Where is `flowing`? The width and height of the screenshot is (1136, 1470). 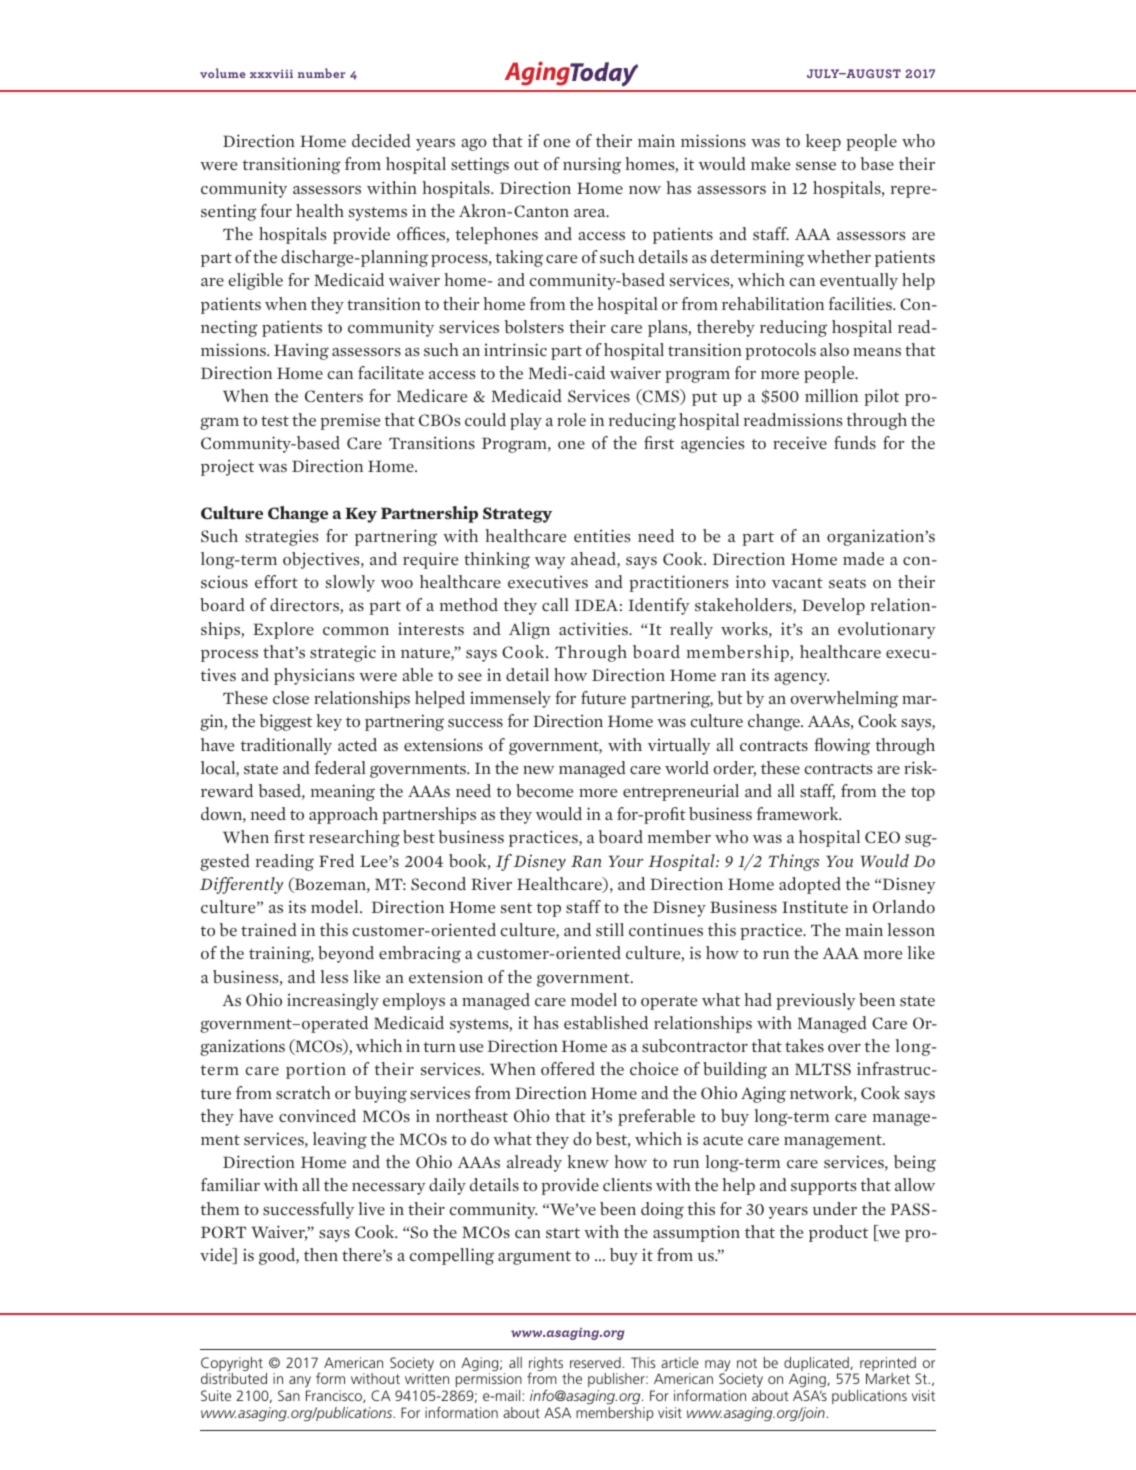 flowing is located at coordinates (842, 746).
